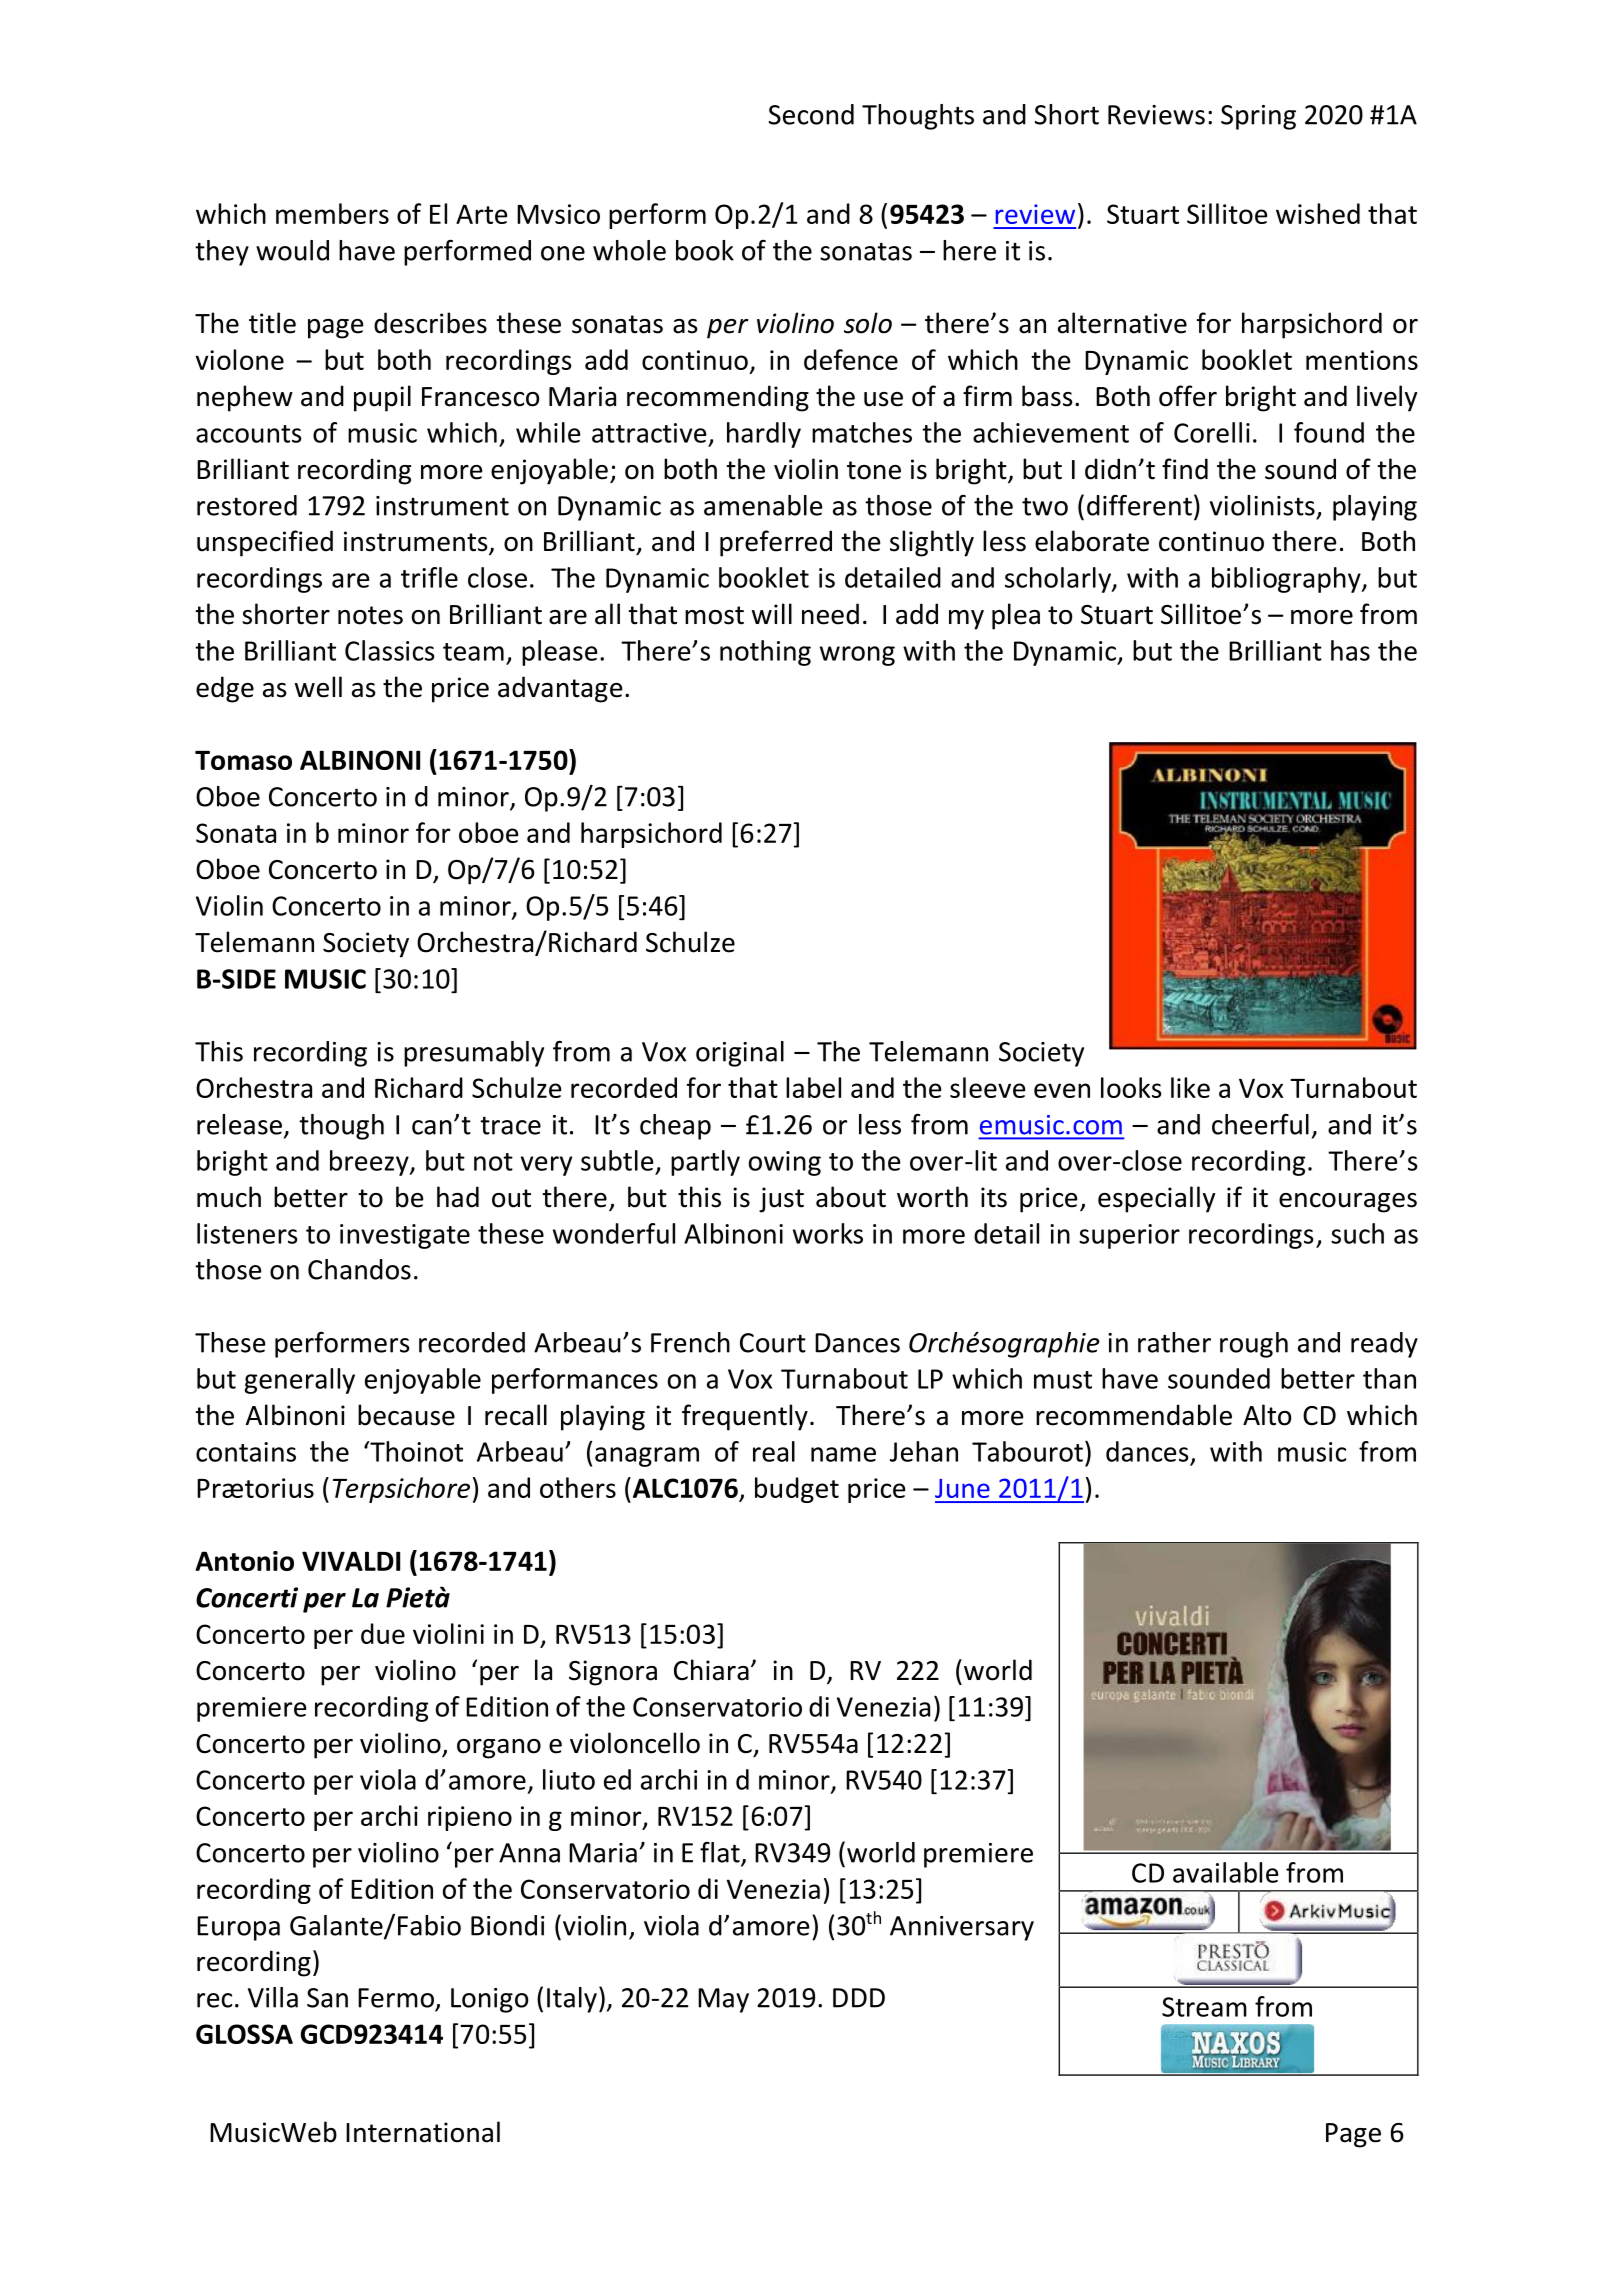  What do you see at coordinates (332, 213) in the image?
I see `members` at bounding box center [332, 213].
